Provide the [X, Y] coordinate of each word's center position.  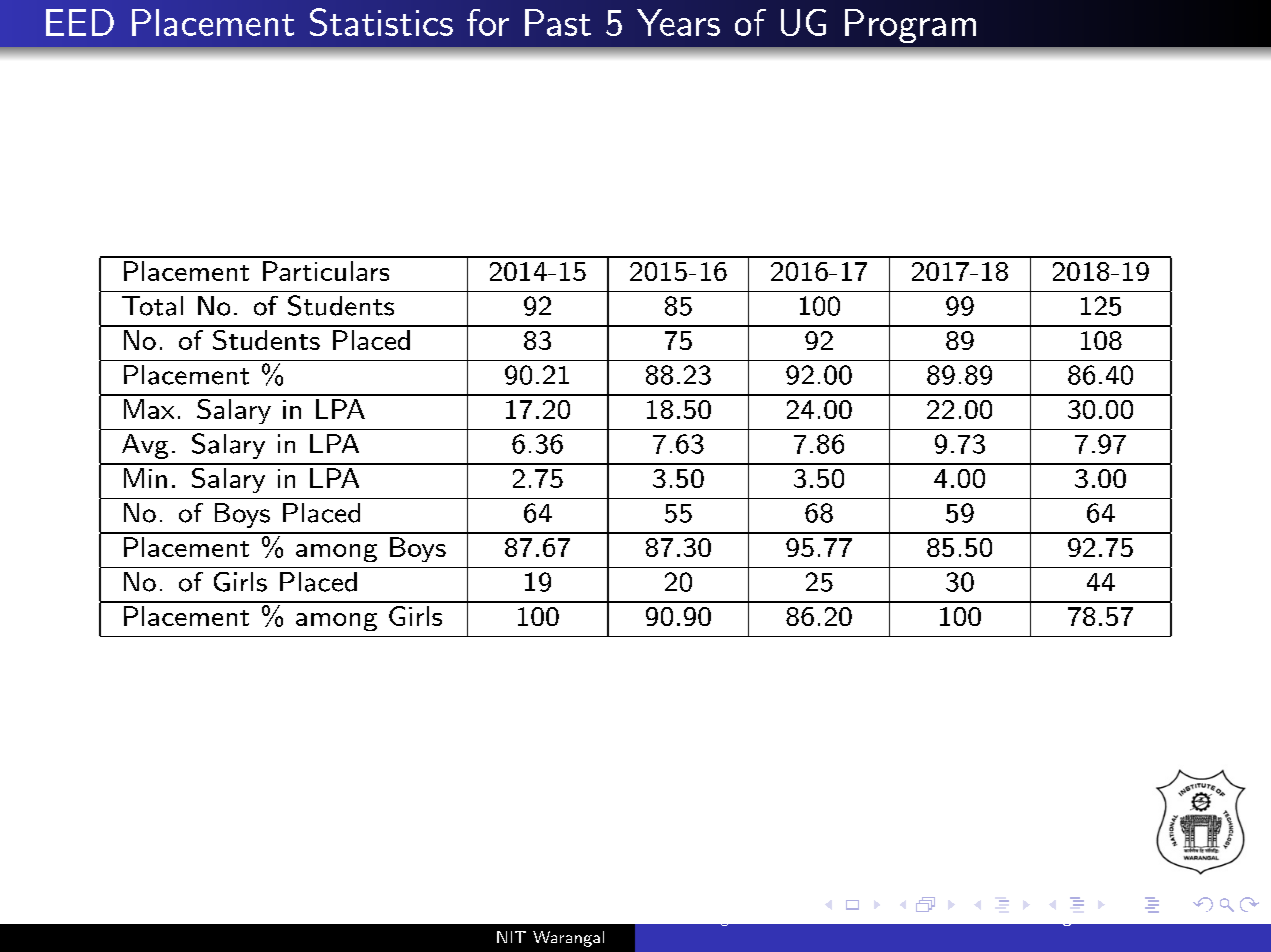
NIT [511, 937]
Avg [145, 446]
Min [145, 478]
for [488, 22]
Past [558, 22]
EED [80, 22]
